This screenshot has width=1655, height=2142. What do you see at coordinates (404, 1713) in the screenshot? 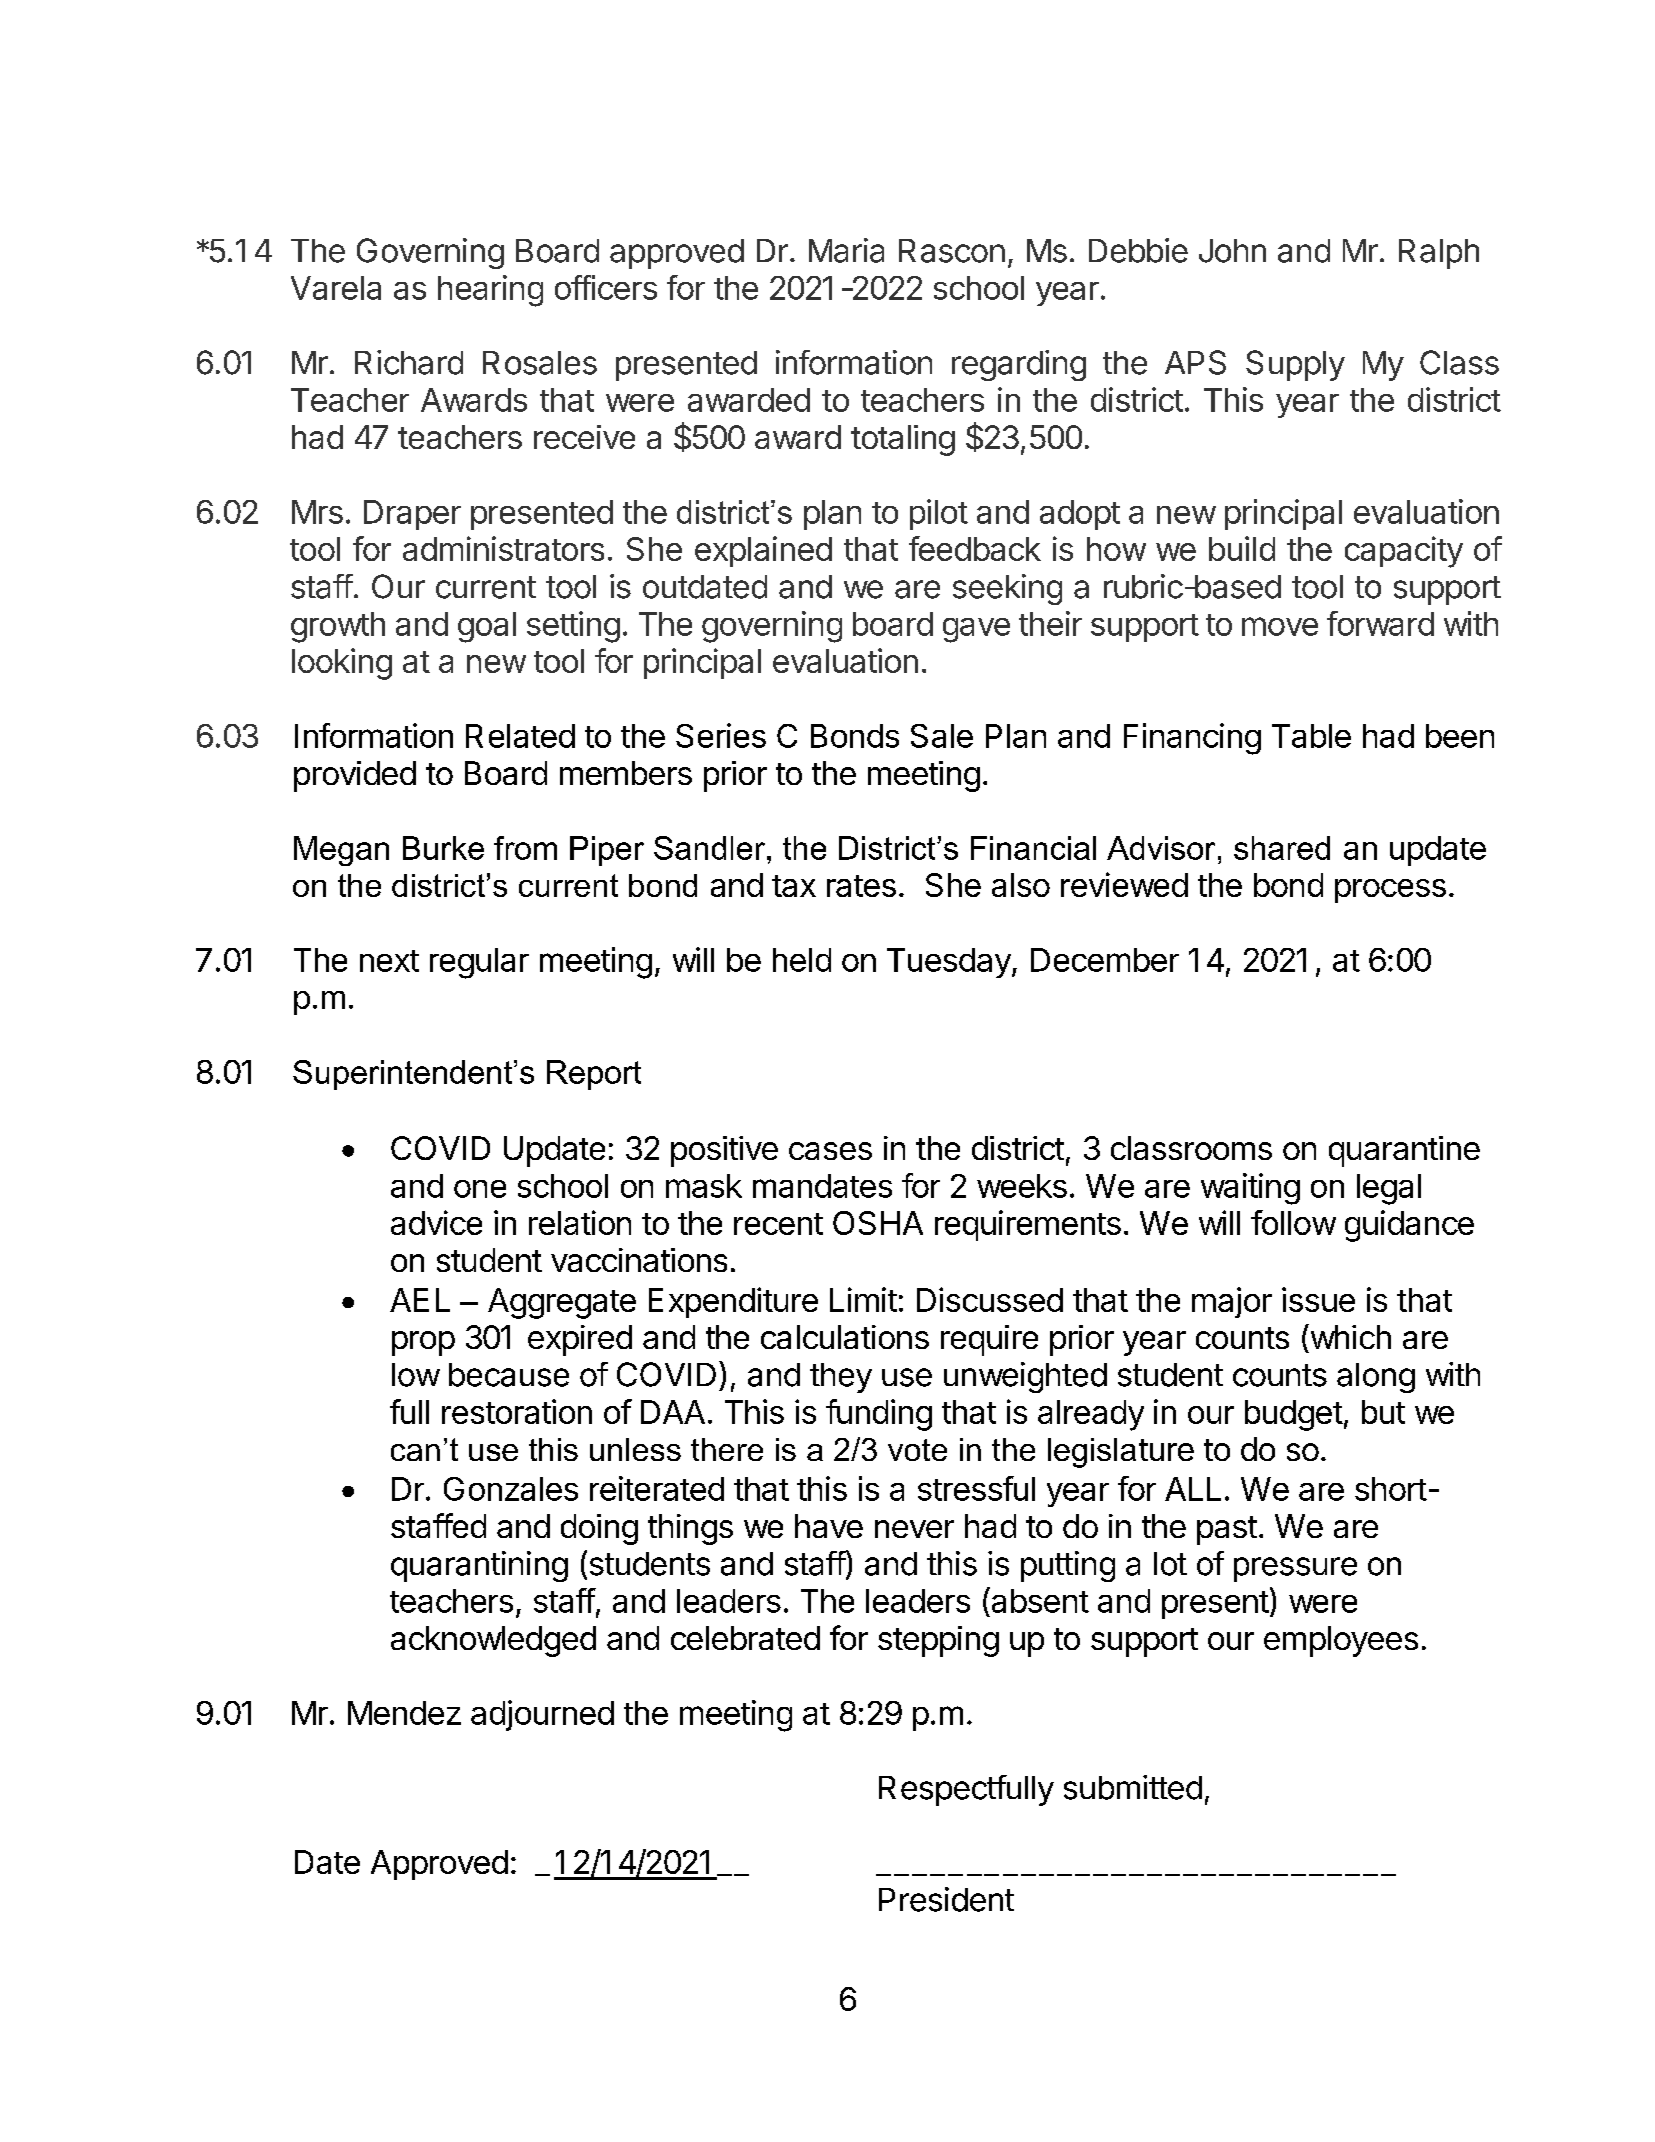
I see `Mendez` at bounding box center [404, 1713].
